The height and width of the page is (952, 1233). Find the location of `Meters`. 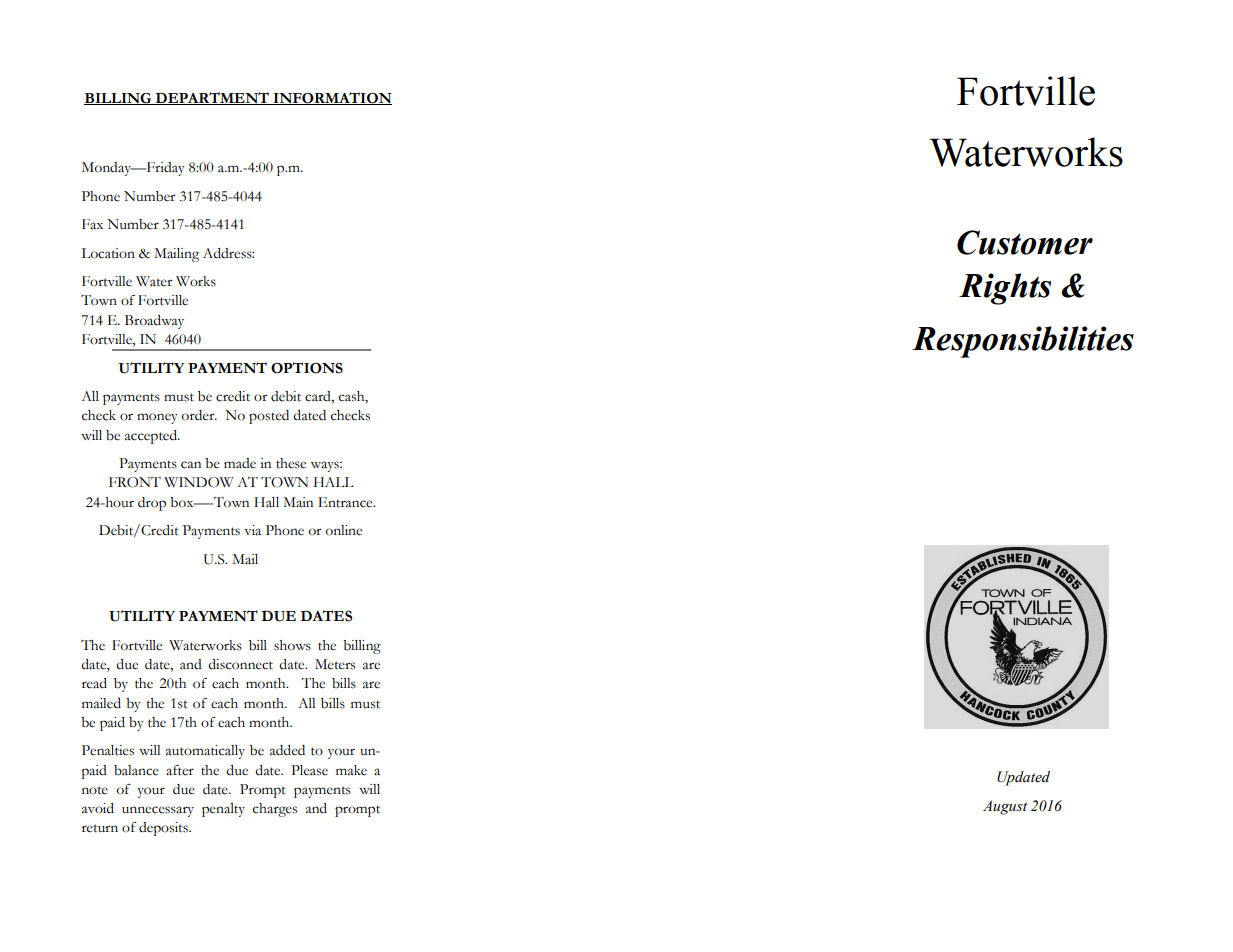

Meters is located at coordinates (335, 664).
